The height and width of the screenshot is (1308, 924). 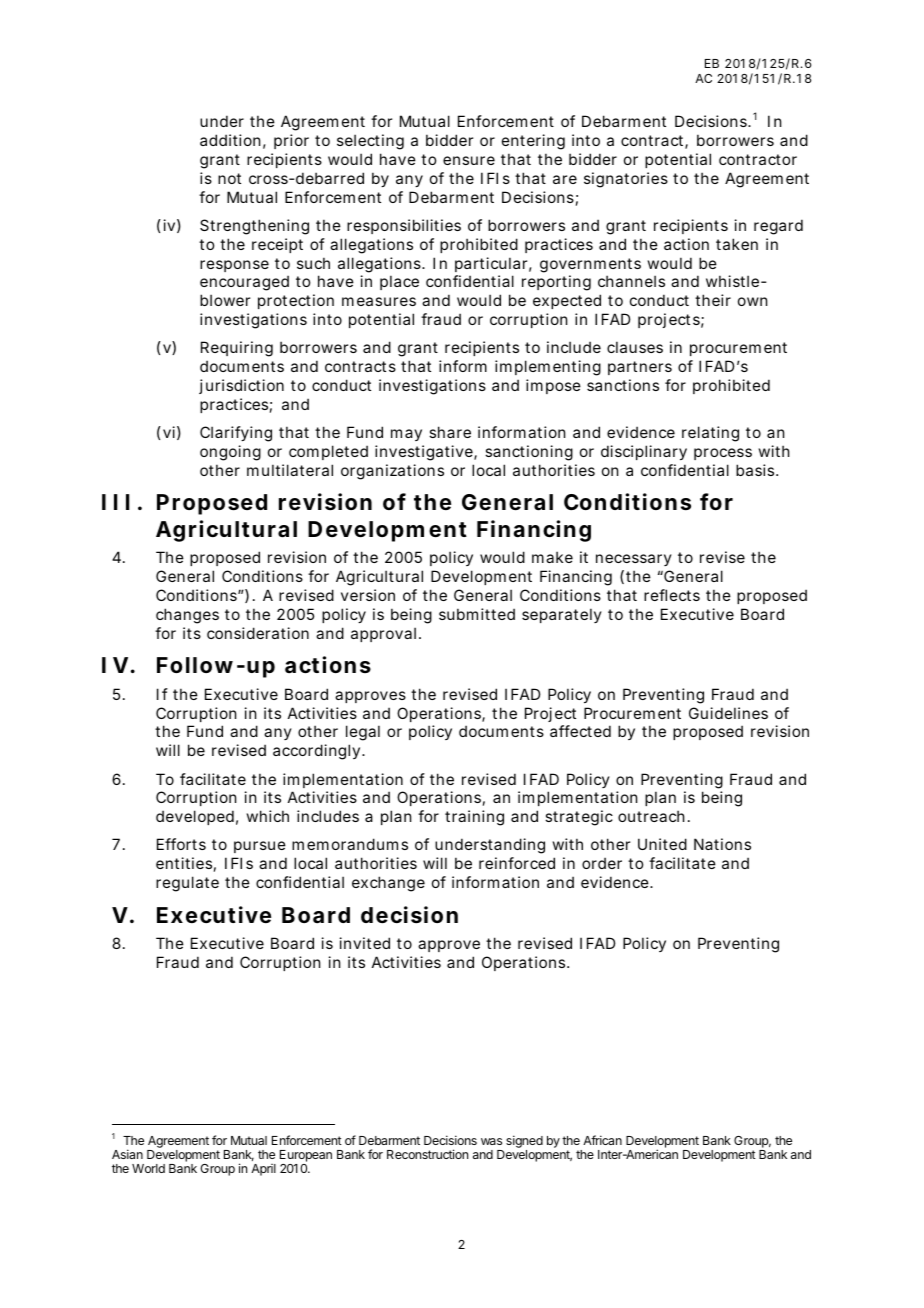 What do you see at coordinates (187, 884) in the screenshot?
I see `regulate` at bounding box center [187, 884].
